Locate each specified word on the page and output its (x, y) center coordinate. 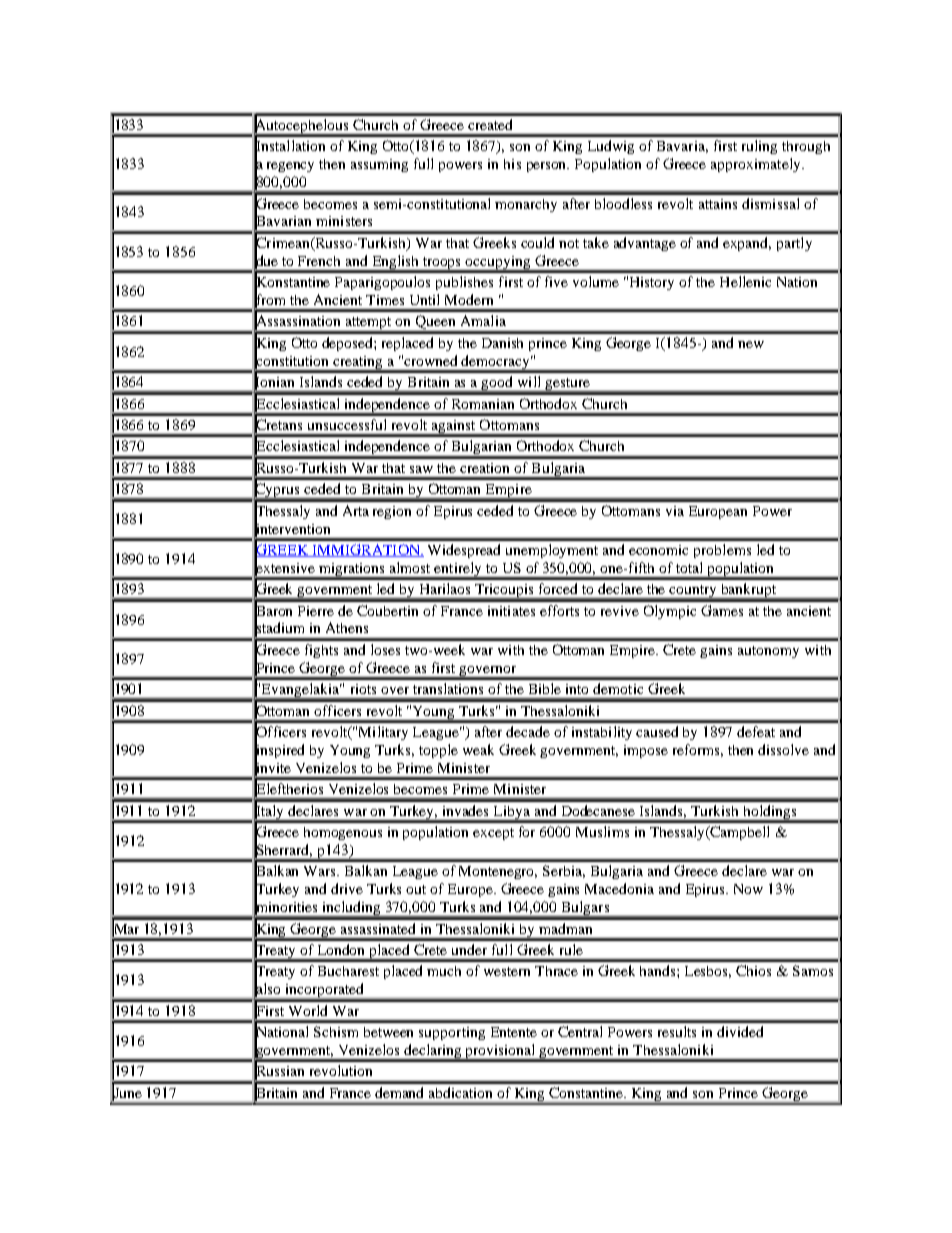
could (537, 242)
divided (740, 1031)
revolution (341, 1070)
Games (722, 610)
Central (580, 1031)
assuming (379, 165)
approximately (757, 165)
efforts (559, 610)
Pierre (316, 611)
